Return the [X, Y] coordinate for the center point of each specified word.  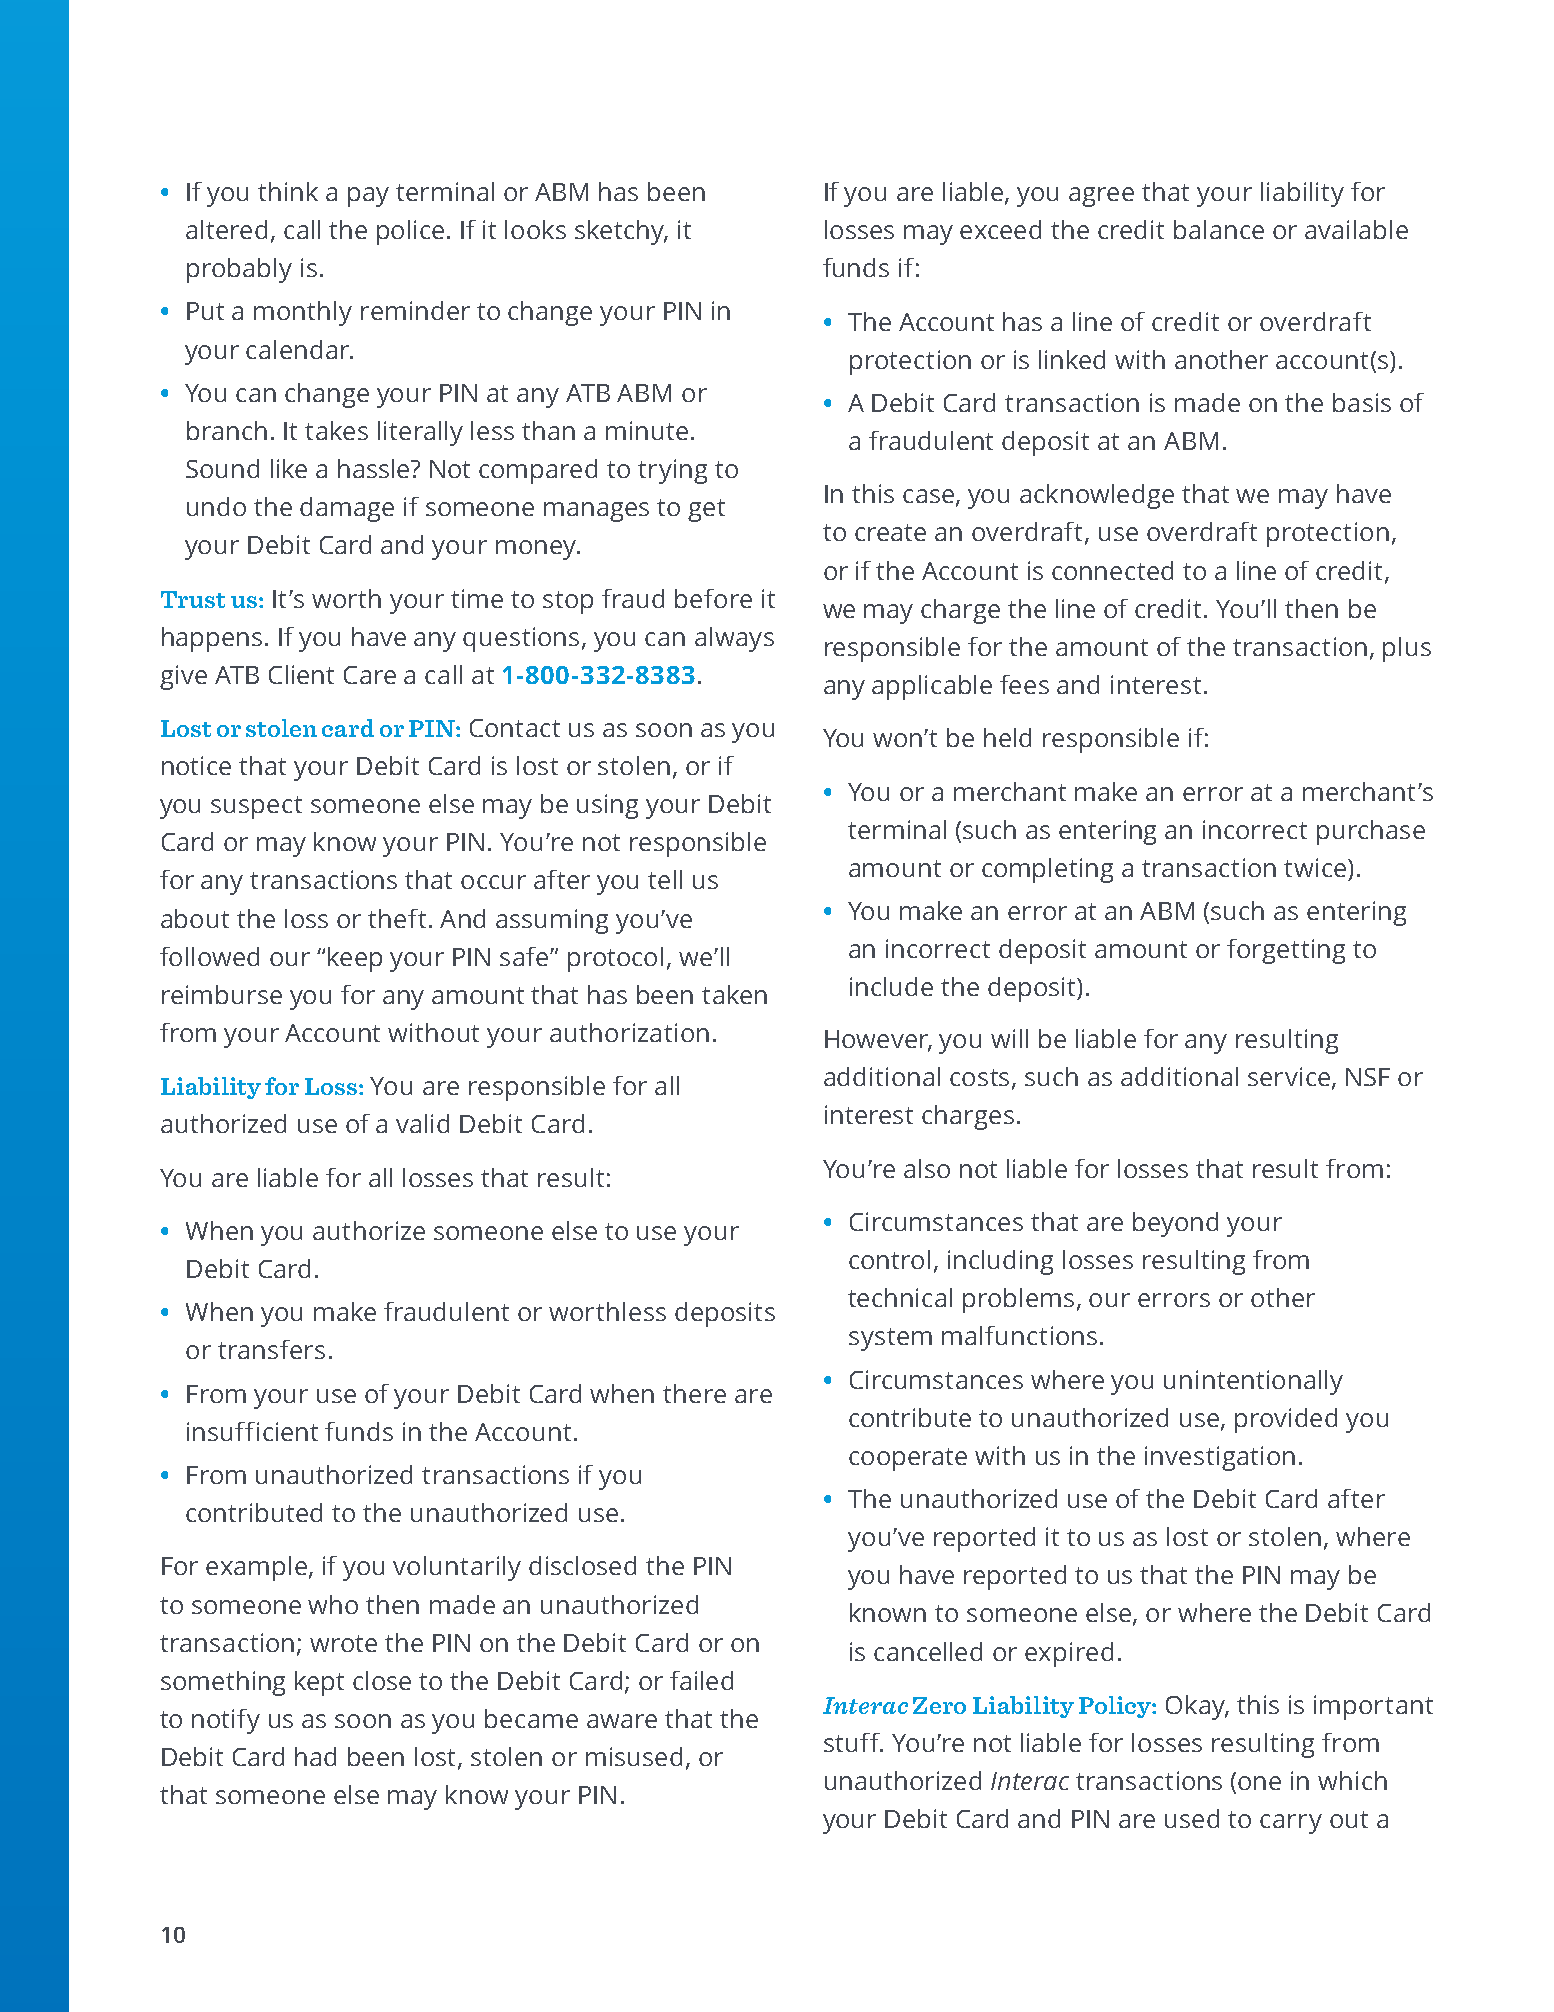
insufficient [252, 1431]
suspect [256, 807]
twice [1316, 867]
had [315, 1756]
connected [1112, 570]
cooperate [908, 1459]
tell [665, 879]
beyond [1175, 1224]
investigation [1220, 1458]
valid [422, 1123]
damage [347, 509]
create [890, 532]
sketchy [621, 232]
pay [368, 197]
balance [1219, 229]
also [927, 1168]
